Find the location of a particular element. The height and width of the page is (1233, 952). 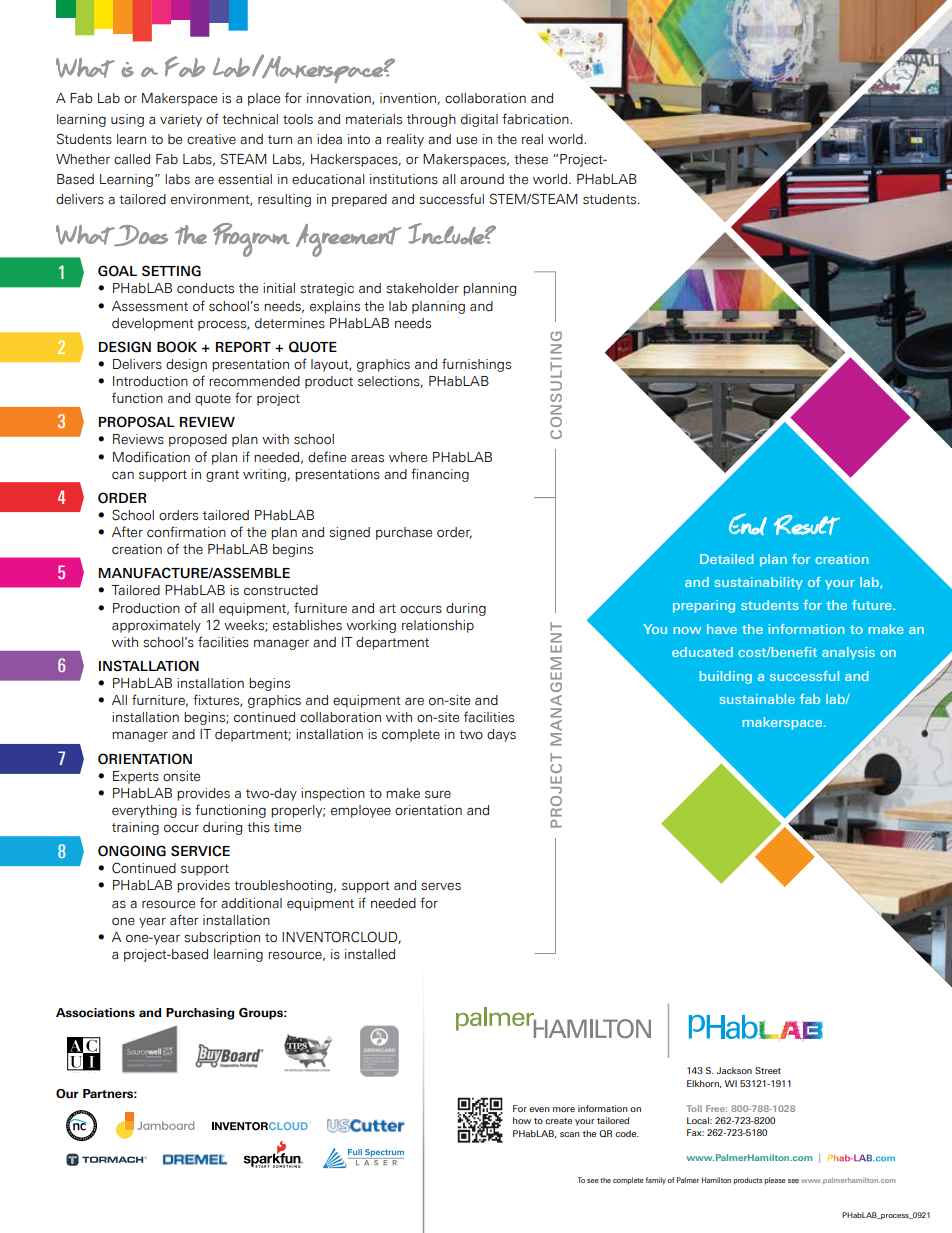

digital is located at coordinates (479, 120).
